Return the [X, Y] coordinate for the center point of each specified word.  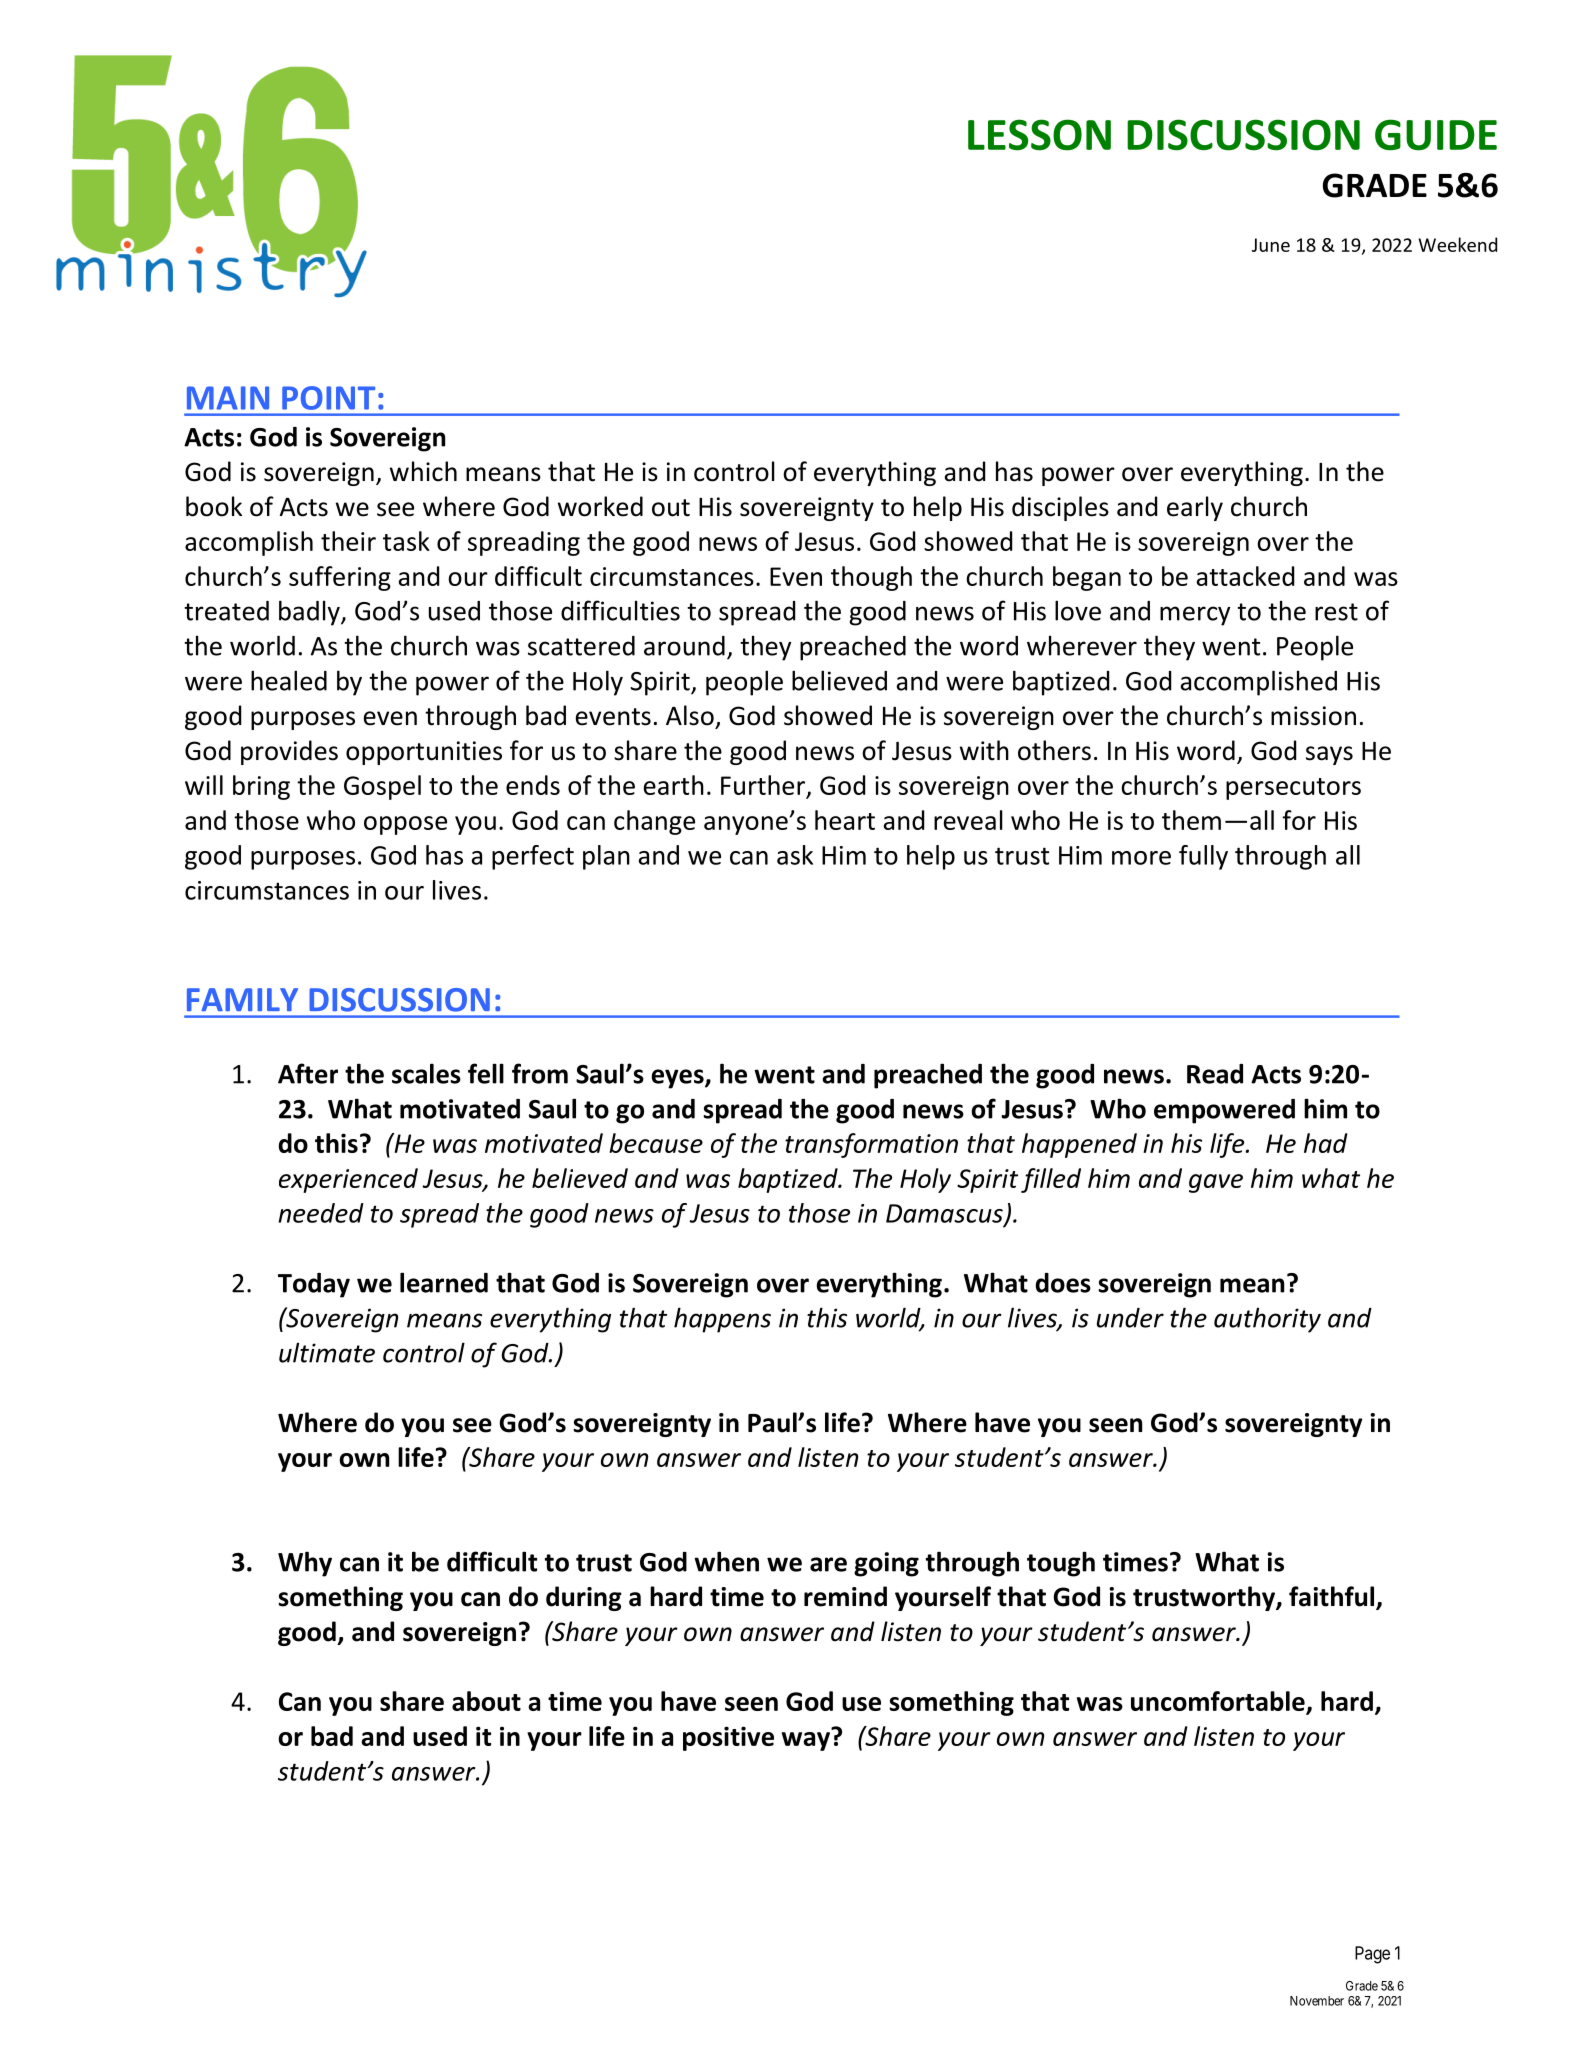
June [1271, 245]
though [871, 578]
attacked [1245, 576]
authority [1267, 1320]
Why [305, 1564]
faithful [1333, 1597]
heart [845, 820]
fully [1203, 857]
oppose [405, 825]
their [348, 541]
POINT [328, 398]
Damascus [945, 1214]
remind [845, 1596]
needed [321, 1213]
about [486, 1701]
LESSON [1039, 135]
